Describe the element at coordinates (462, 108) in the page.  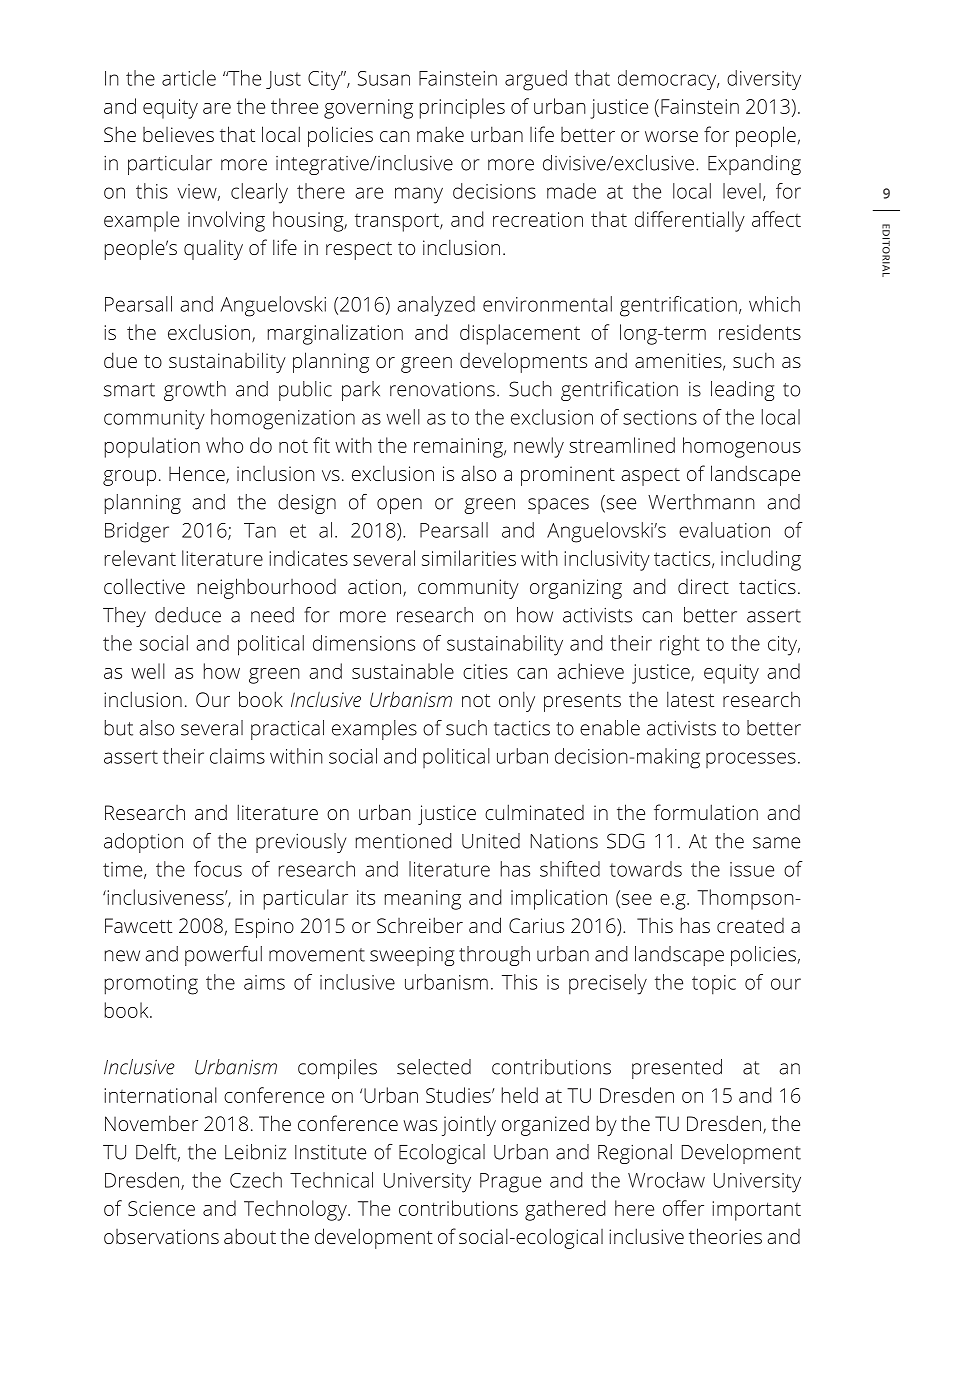
I see `principles` at that location.
